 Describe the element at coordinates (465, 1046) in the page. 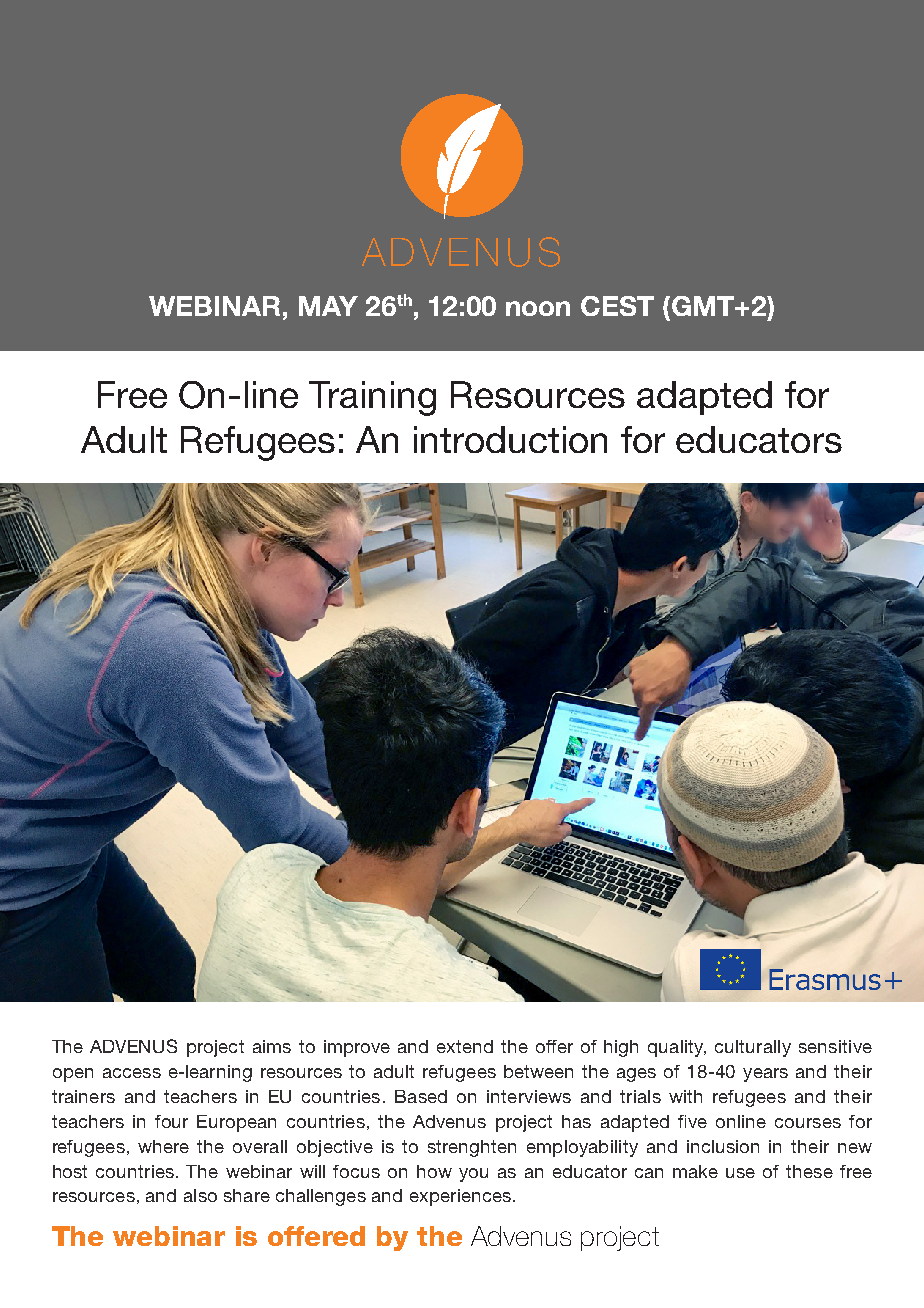

I see `extend` at that location.
